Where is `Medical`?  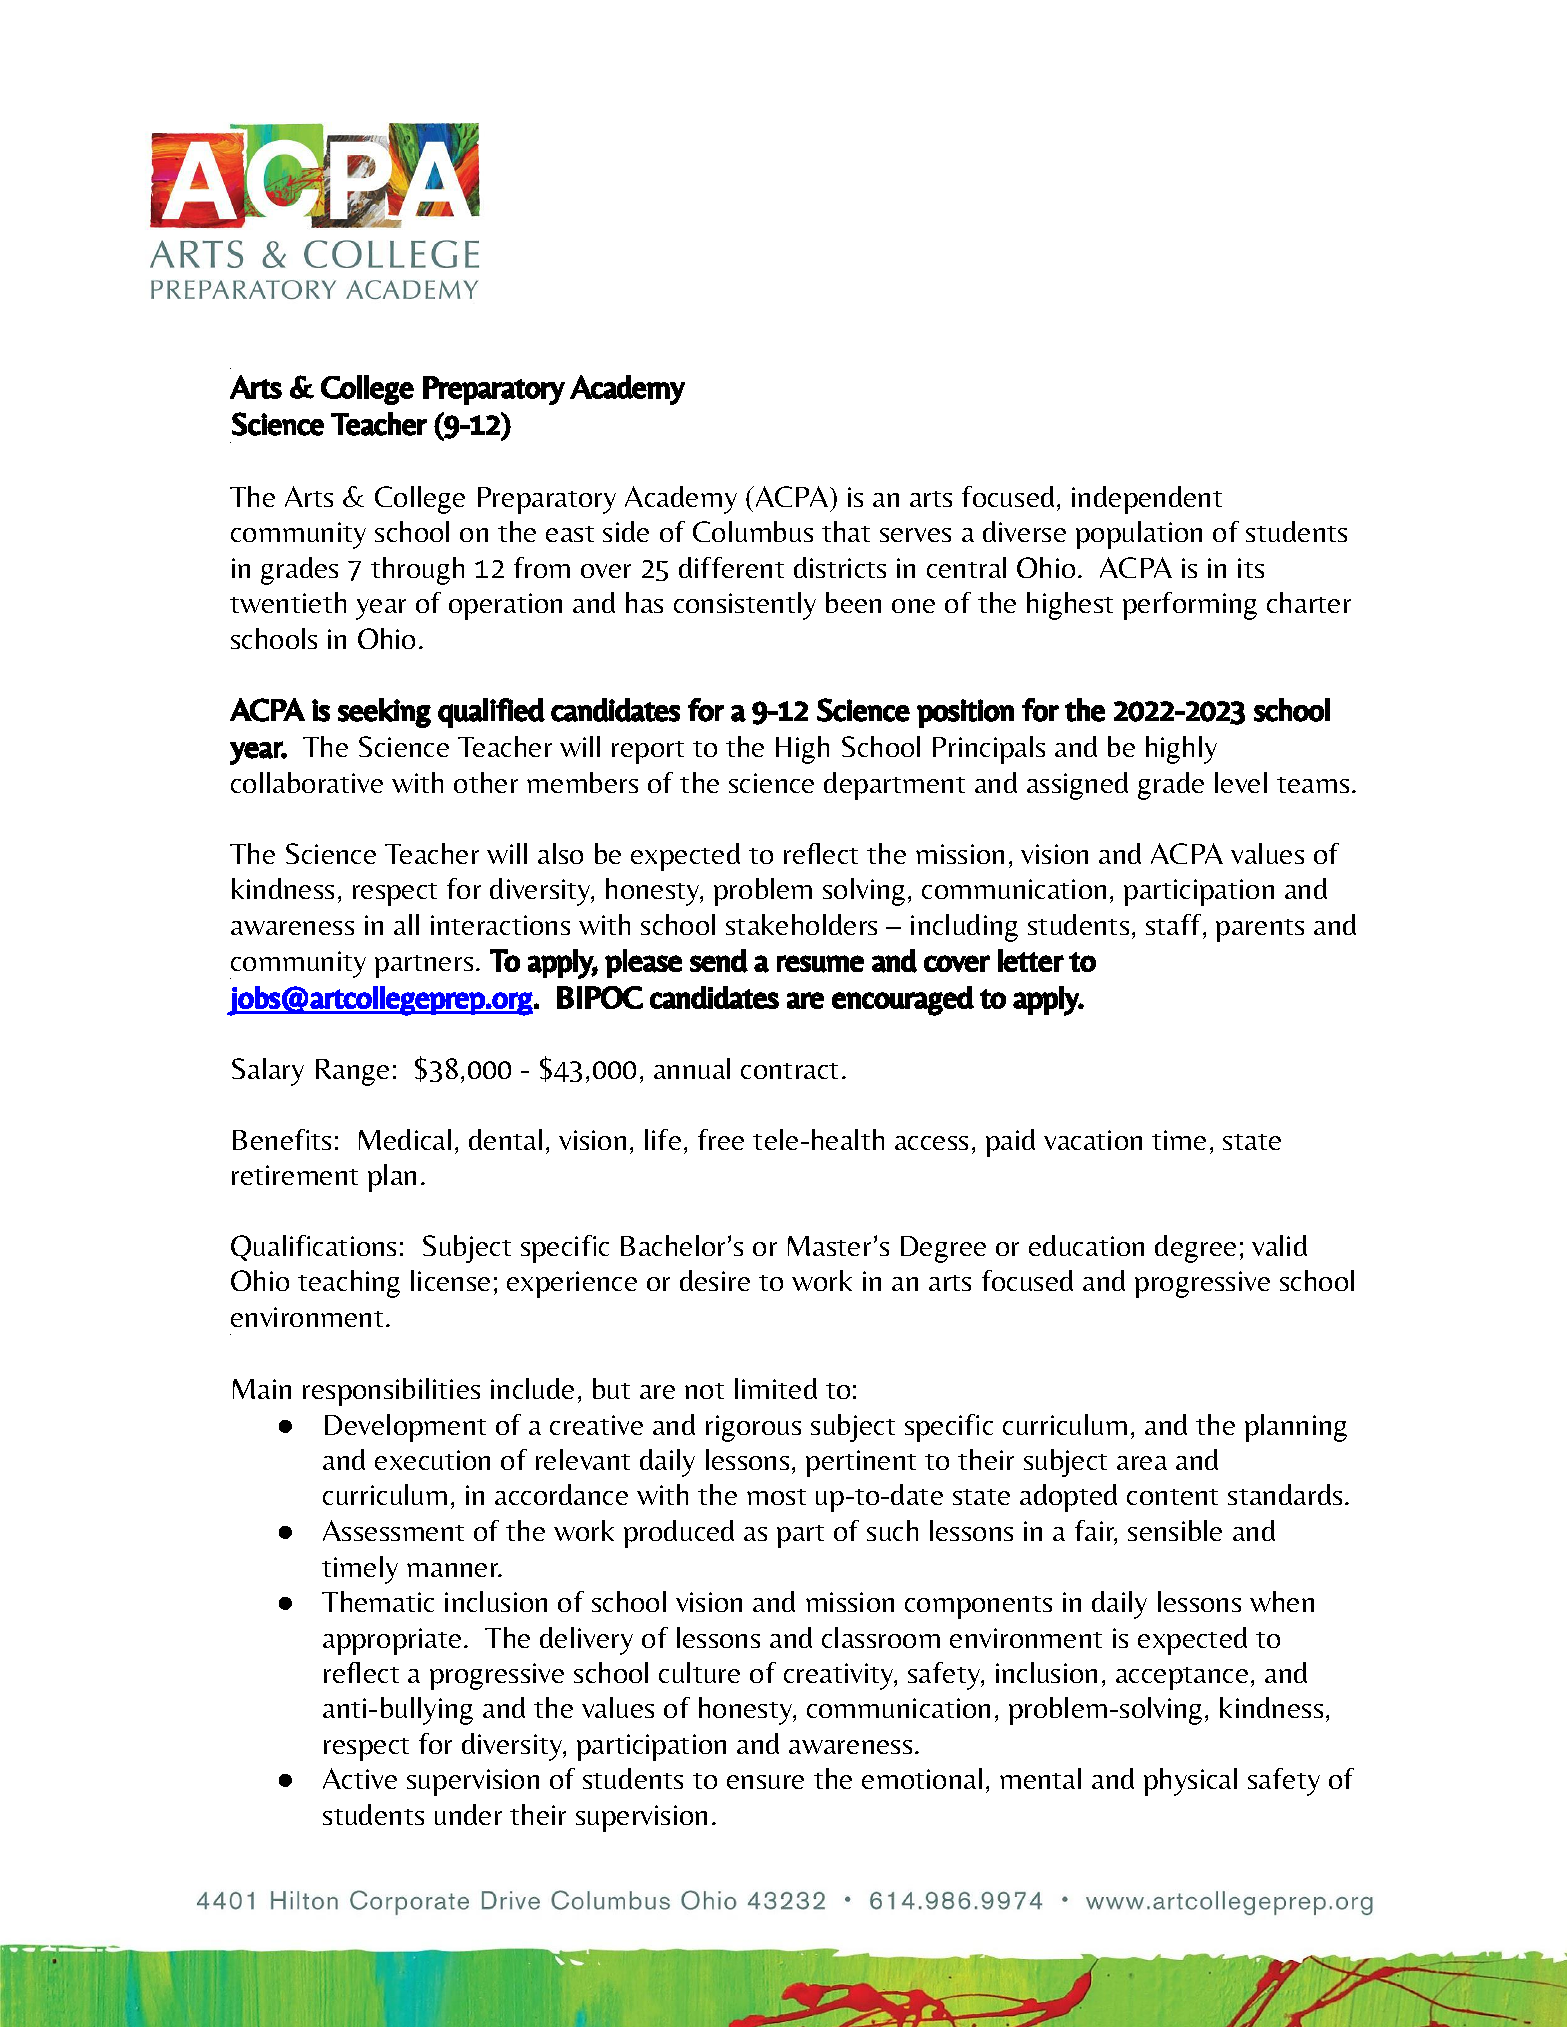
Medical is located at coordinates (405, 1139).
